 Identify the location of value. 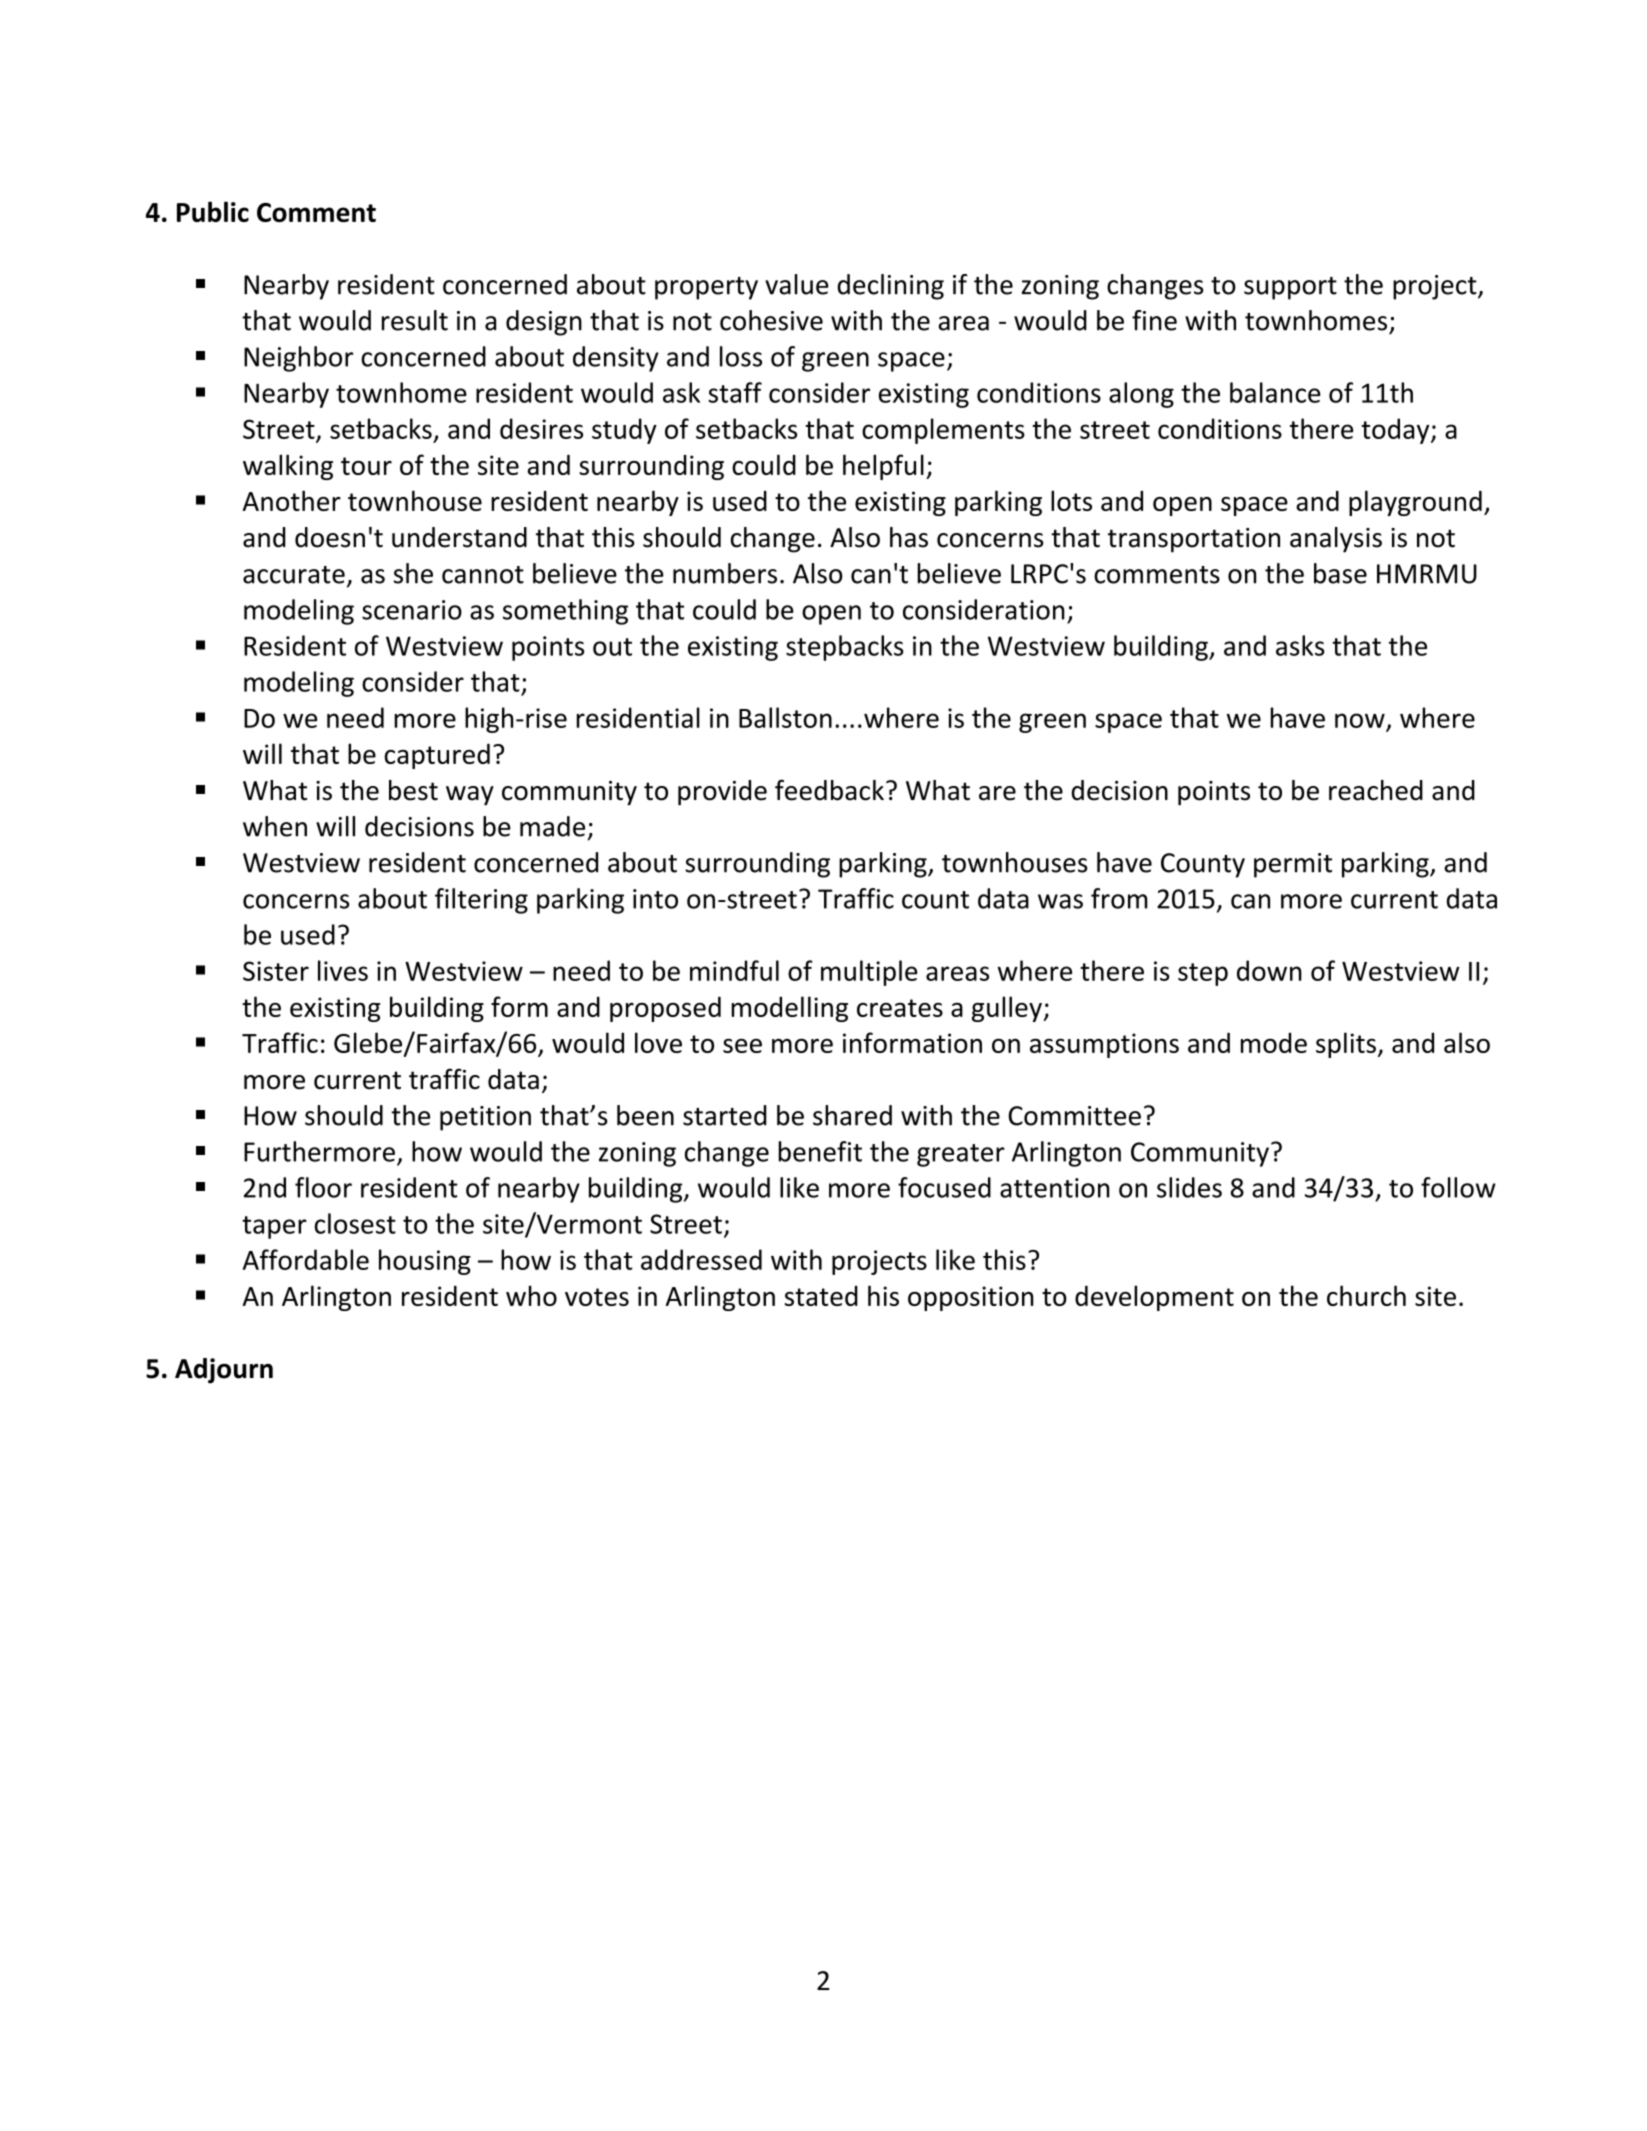
(797, 284).
